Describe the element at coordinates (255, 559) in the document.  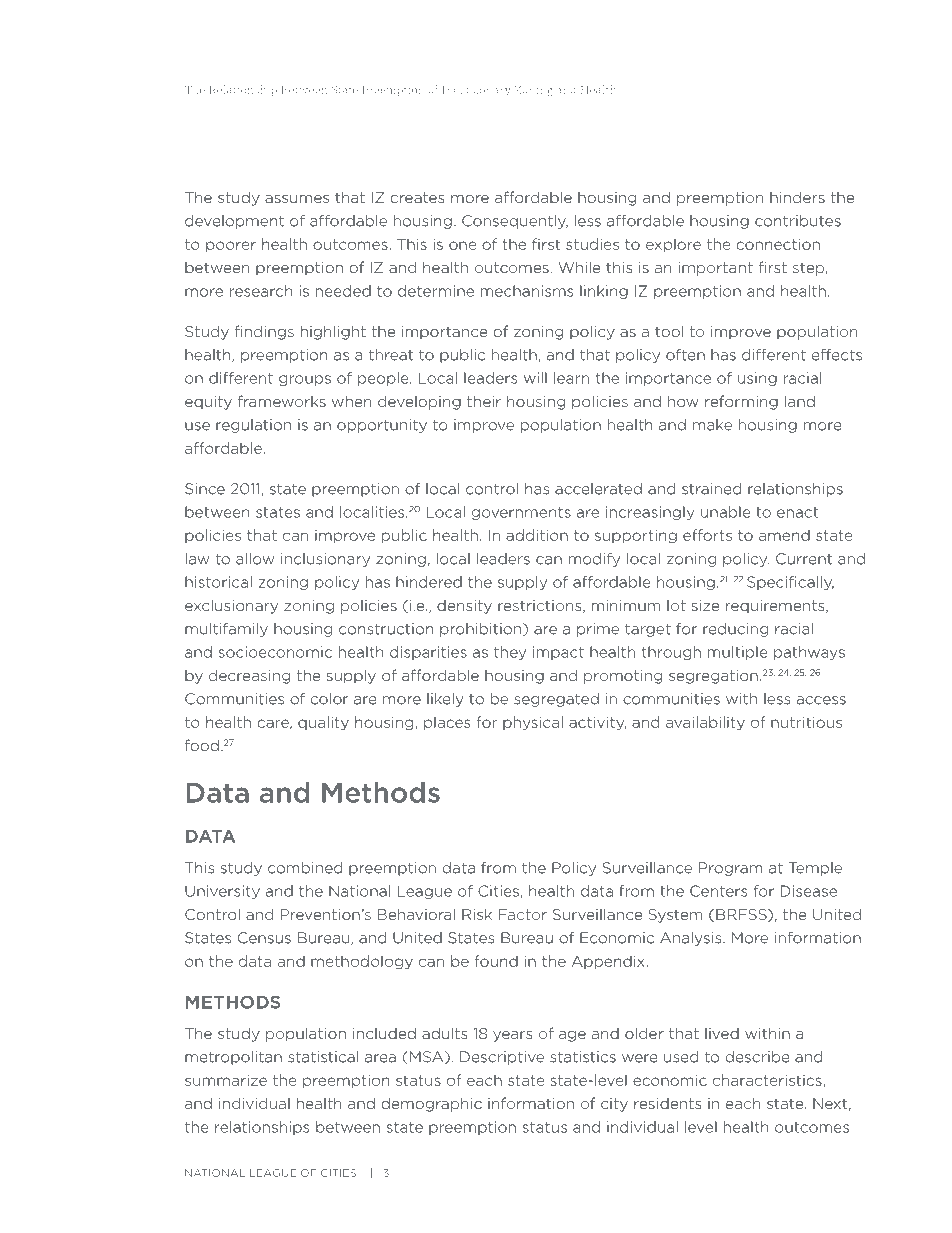
I see `allow` at that location.
